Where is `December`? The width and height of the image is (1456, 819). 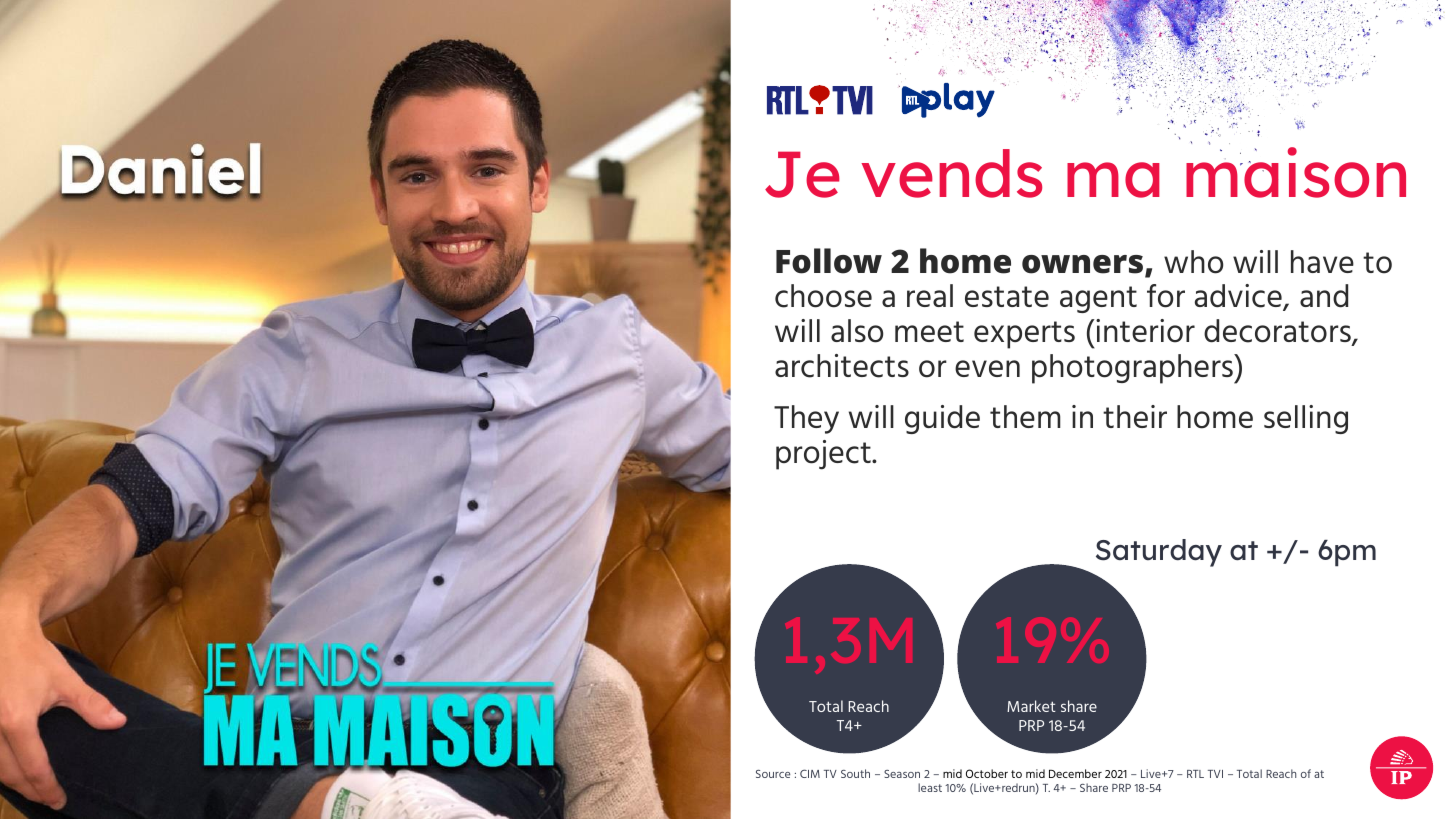 December is located at coordinates (1075, 773).
